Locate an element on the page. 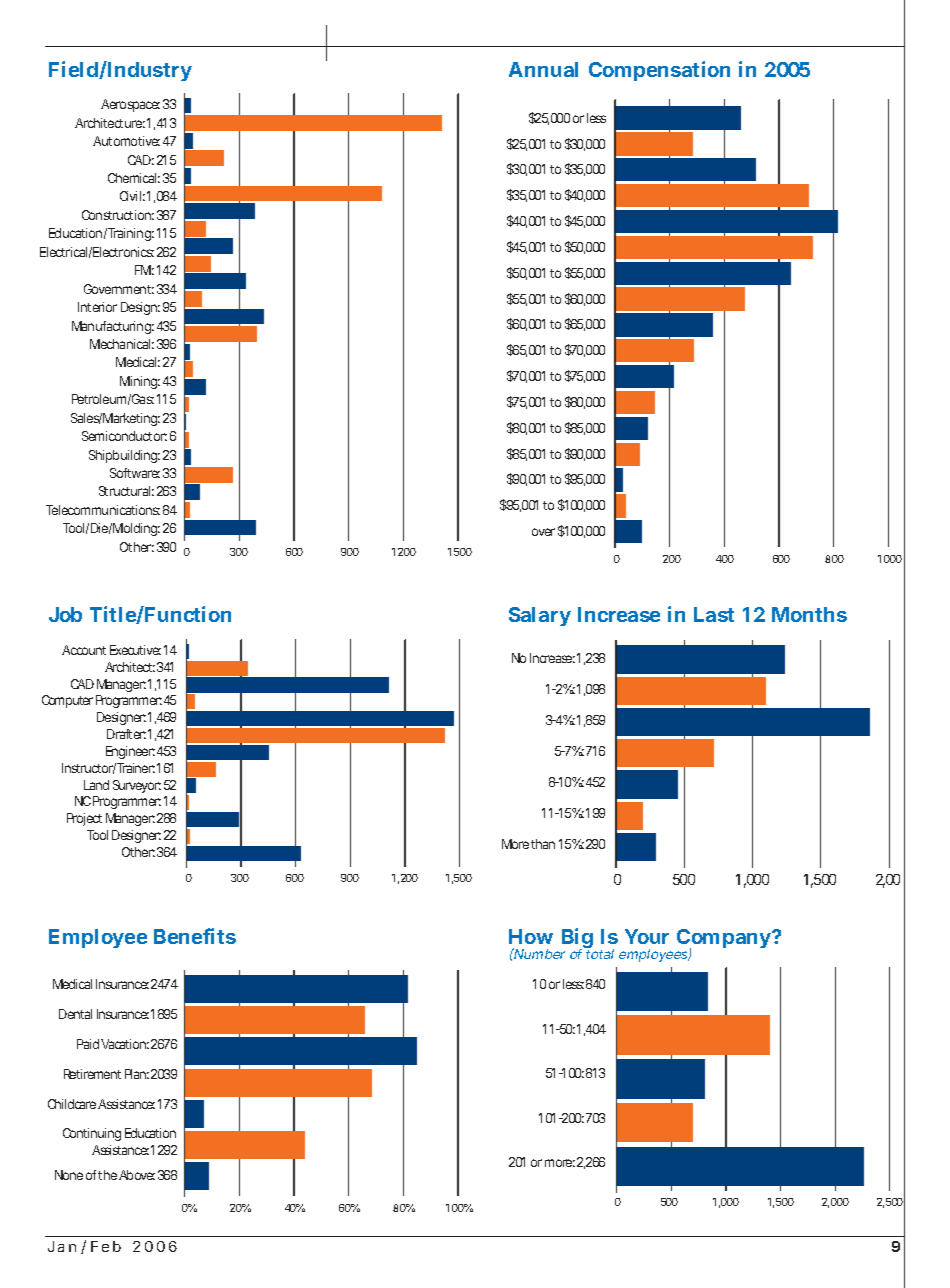 The image size is (950, 1288). How is located at coordinates (531, 936).
